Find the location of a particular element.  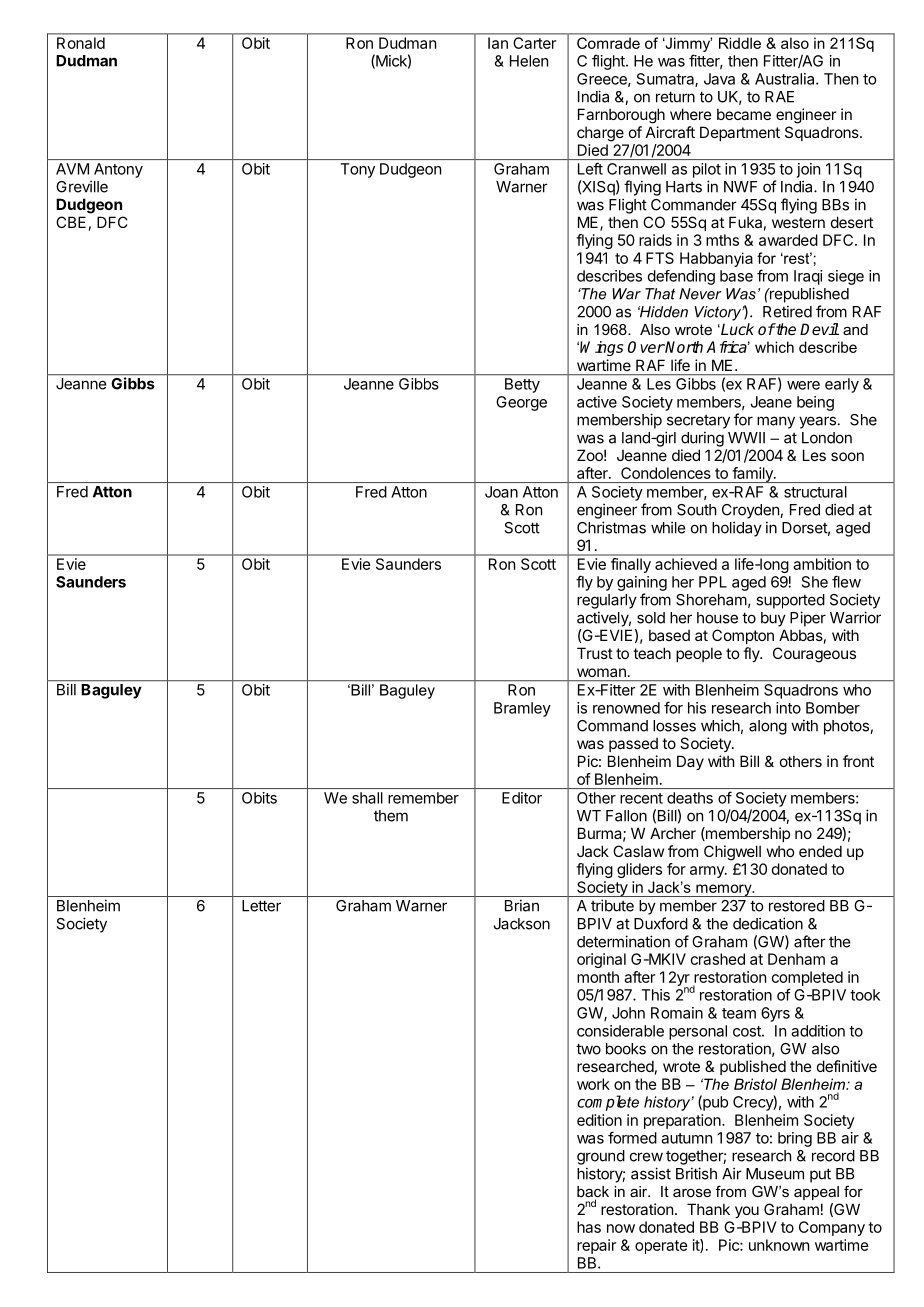

George is located at coordinates (521, 403).
